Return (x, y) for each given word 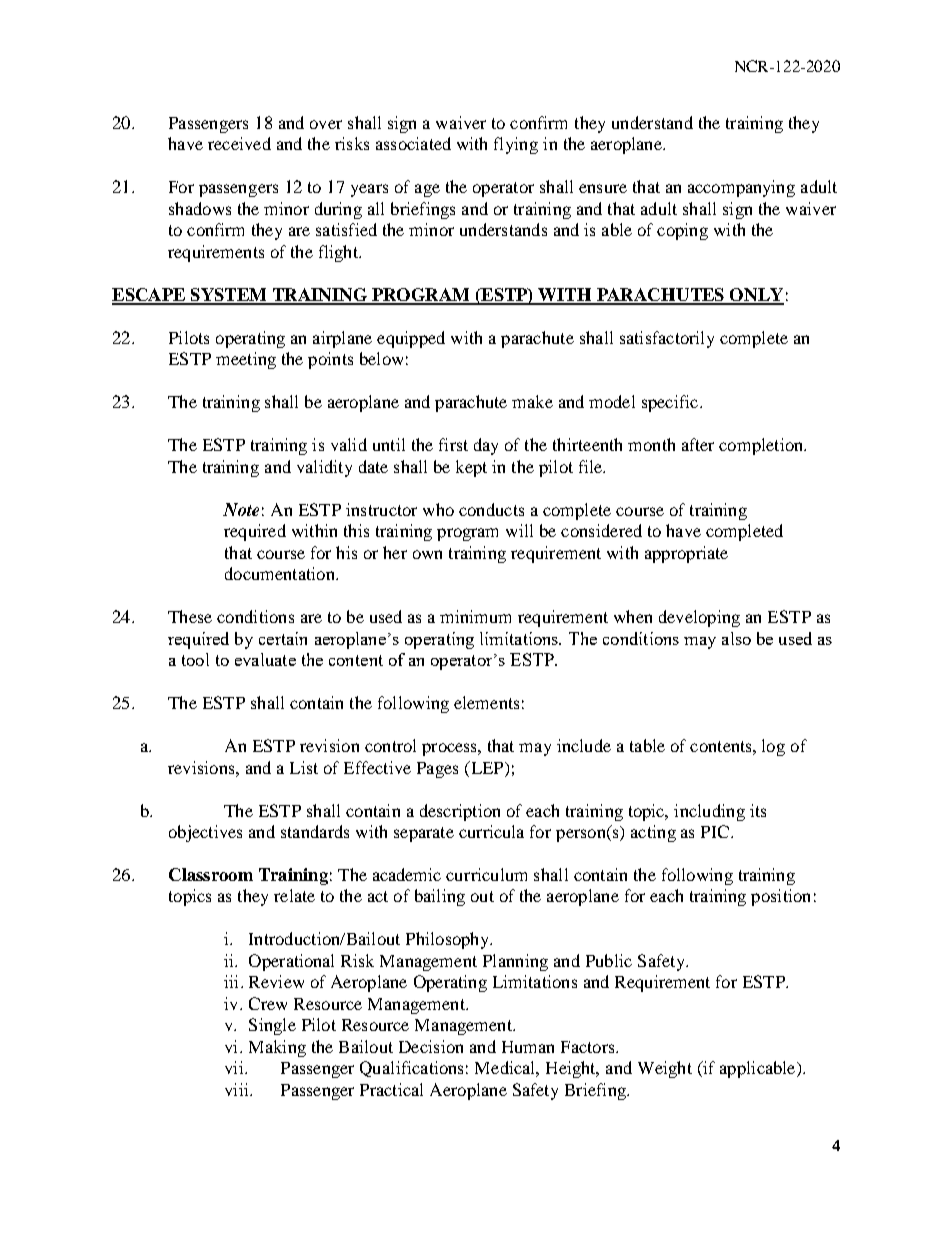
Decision (431, 1046)
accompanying (741, 188)
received (239, 143)
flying (516, 145)
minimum (475, 616)
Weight (665, 1069)
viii (238, 1089)
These (190, 616)
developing (699, 618)
